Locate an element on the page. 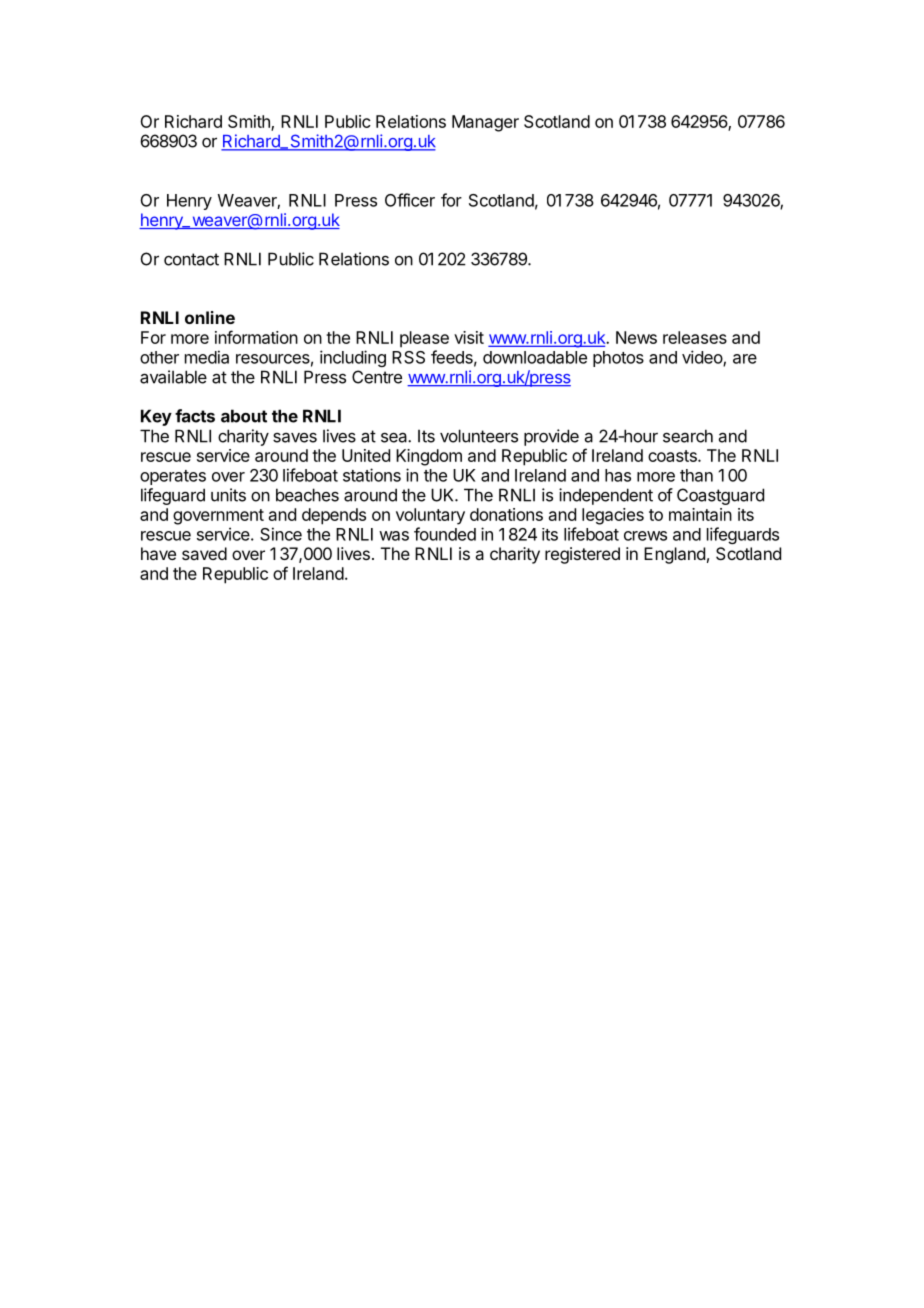  Officer is located at coordinates (410, 200).
